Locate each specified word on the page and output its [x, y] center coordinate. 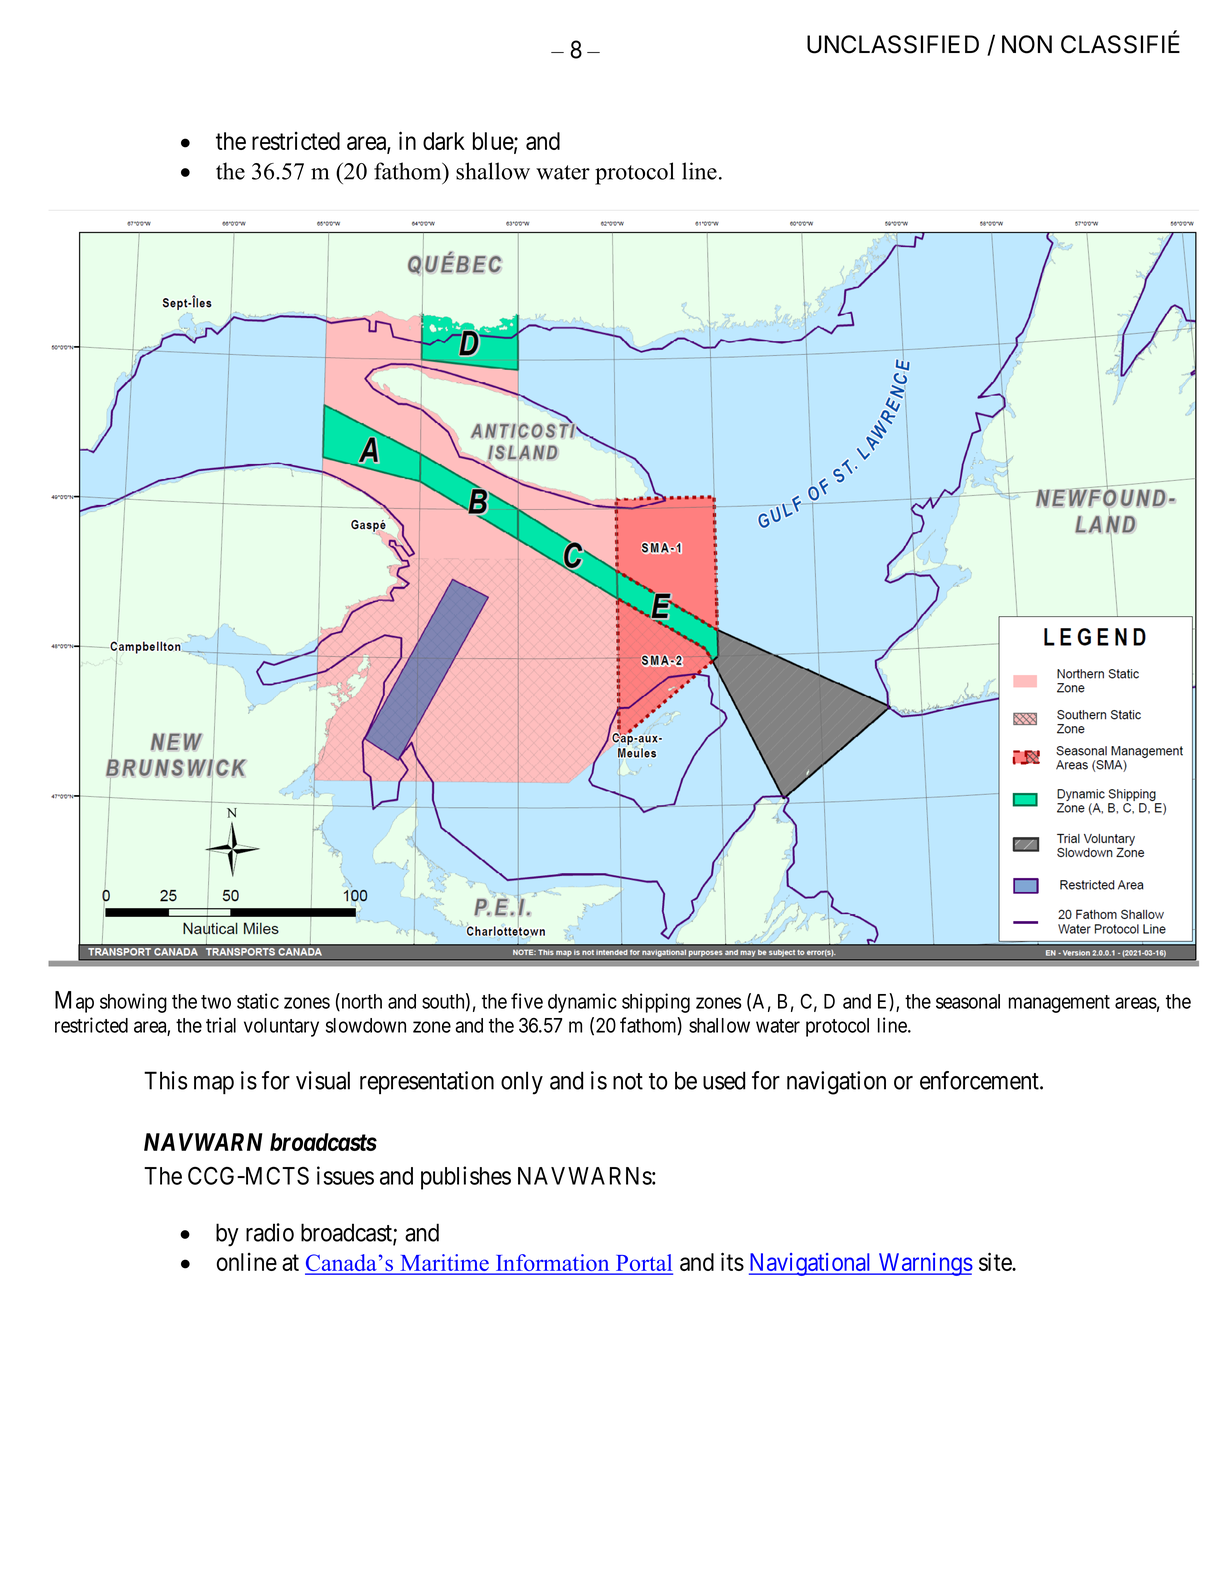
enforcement [980, 1080]
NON [1027, 44]
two [216, 1002]
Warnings [924, 1264]
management [1059, 1004]
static [258, 1001]
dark [444, 141]
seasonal [968, 1001]
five [527, 1001]
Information [553, 1264]
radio [270, 1232]
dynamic [582, 1003]
